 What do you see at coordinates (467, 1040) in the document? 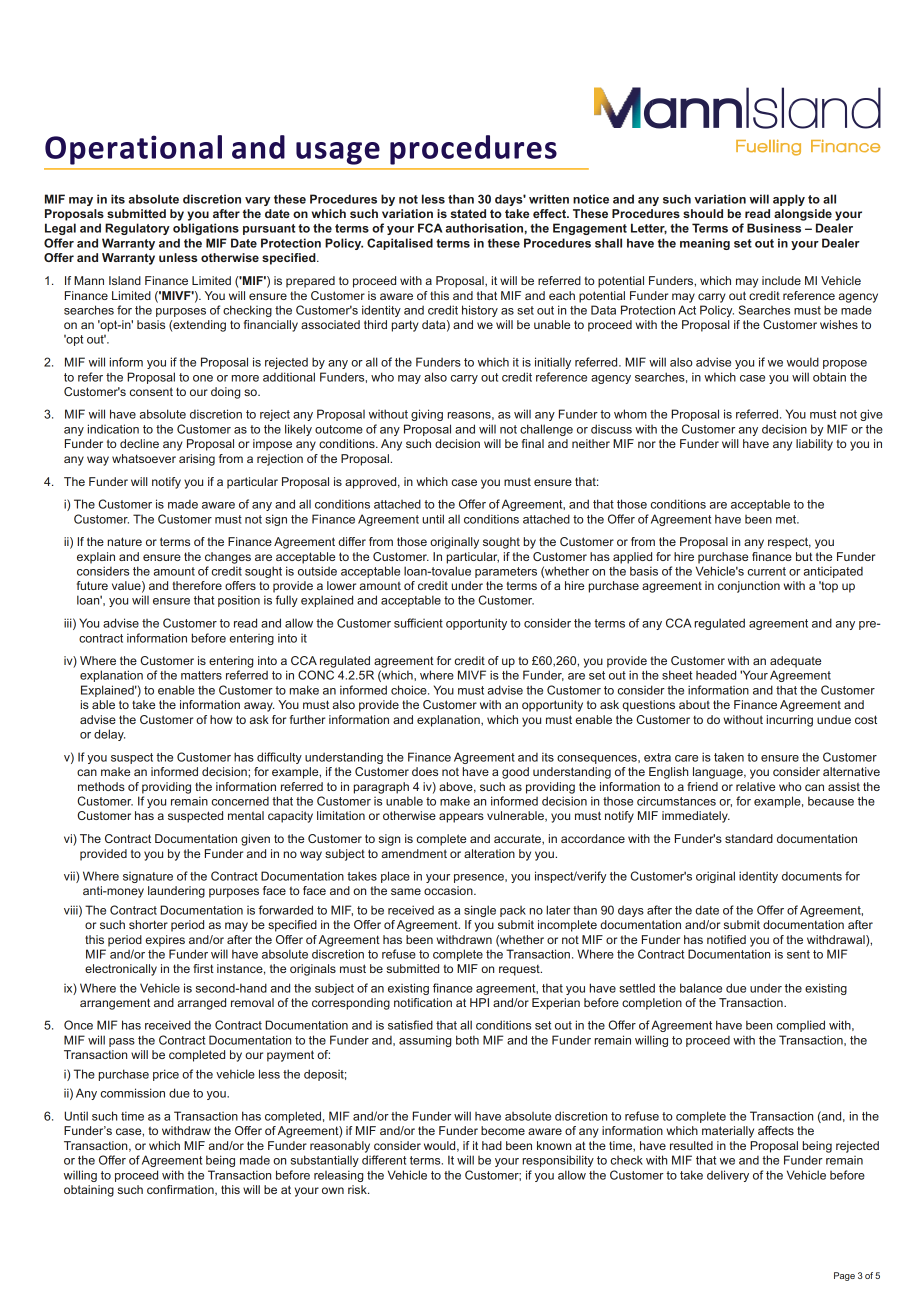
I see `both` at bounding box center [467, 1040].
